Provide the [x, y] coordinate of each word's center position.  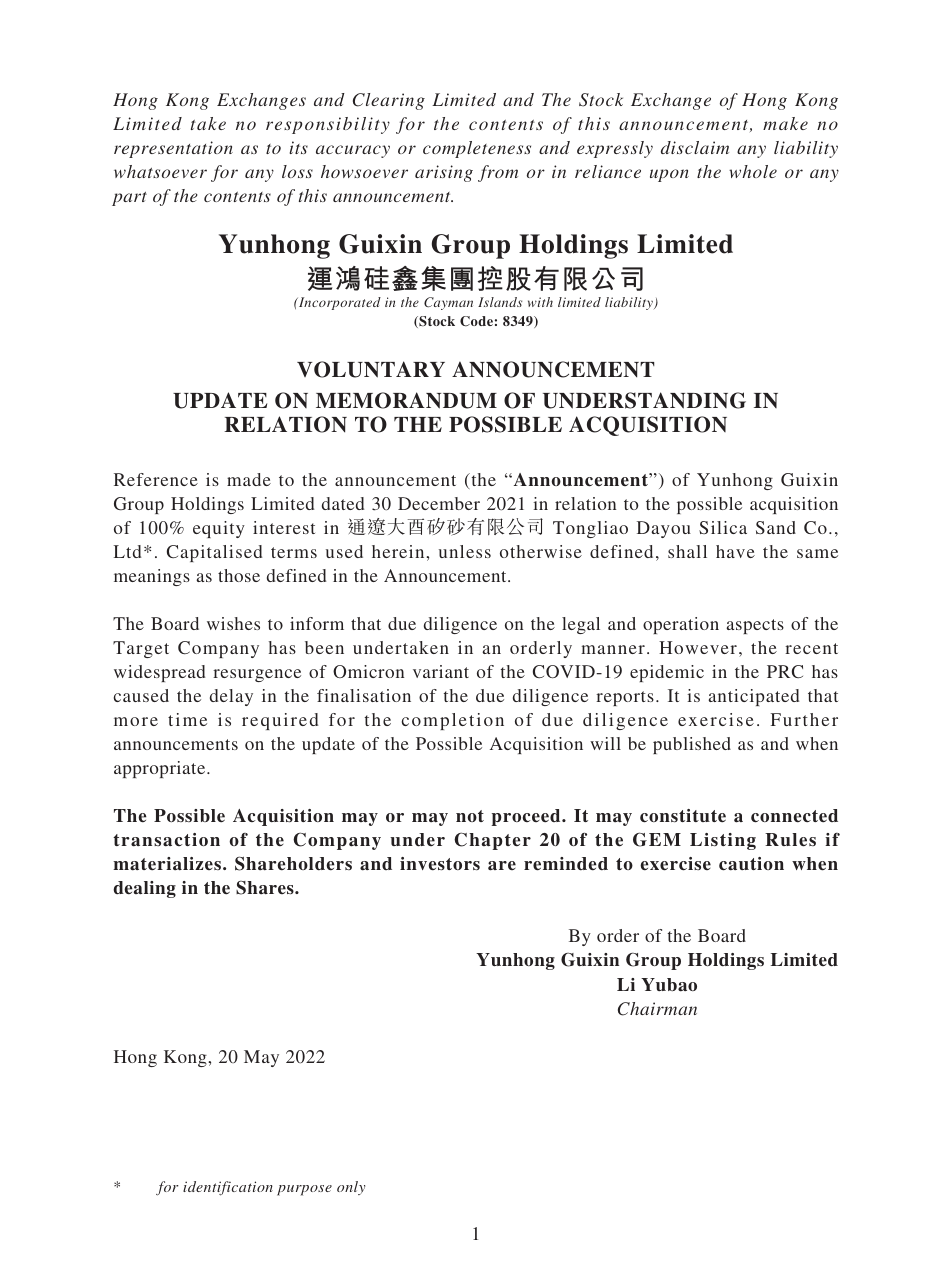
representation [173, 149]
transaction [166, 840]
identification [228, 1188]
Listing [723, 841]
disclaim [695, 147]
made [249, 479]
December [439, 503]
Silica [723, 527]
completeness [477, 149]
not [470, 816]
